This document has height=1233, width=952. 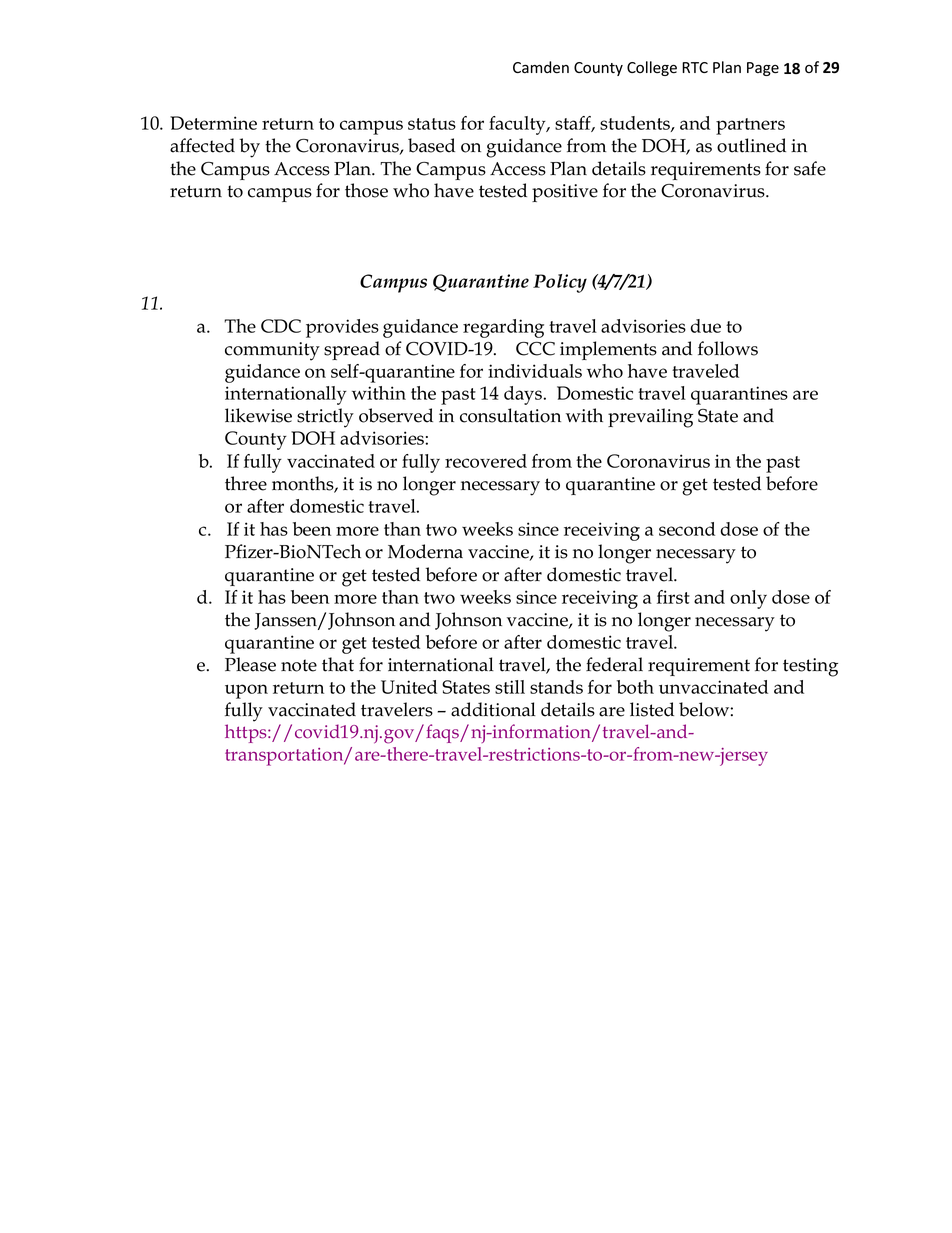 I want to click on Camden, so click(x=541, y=67).
